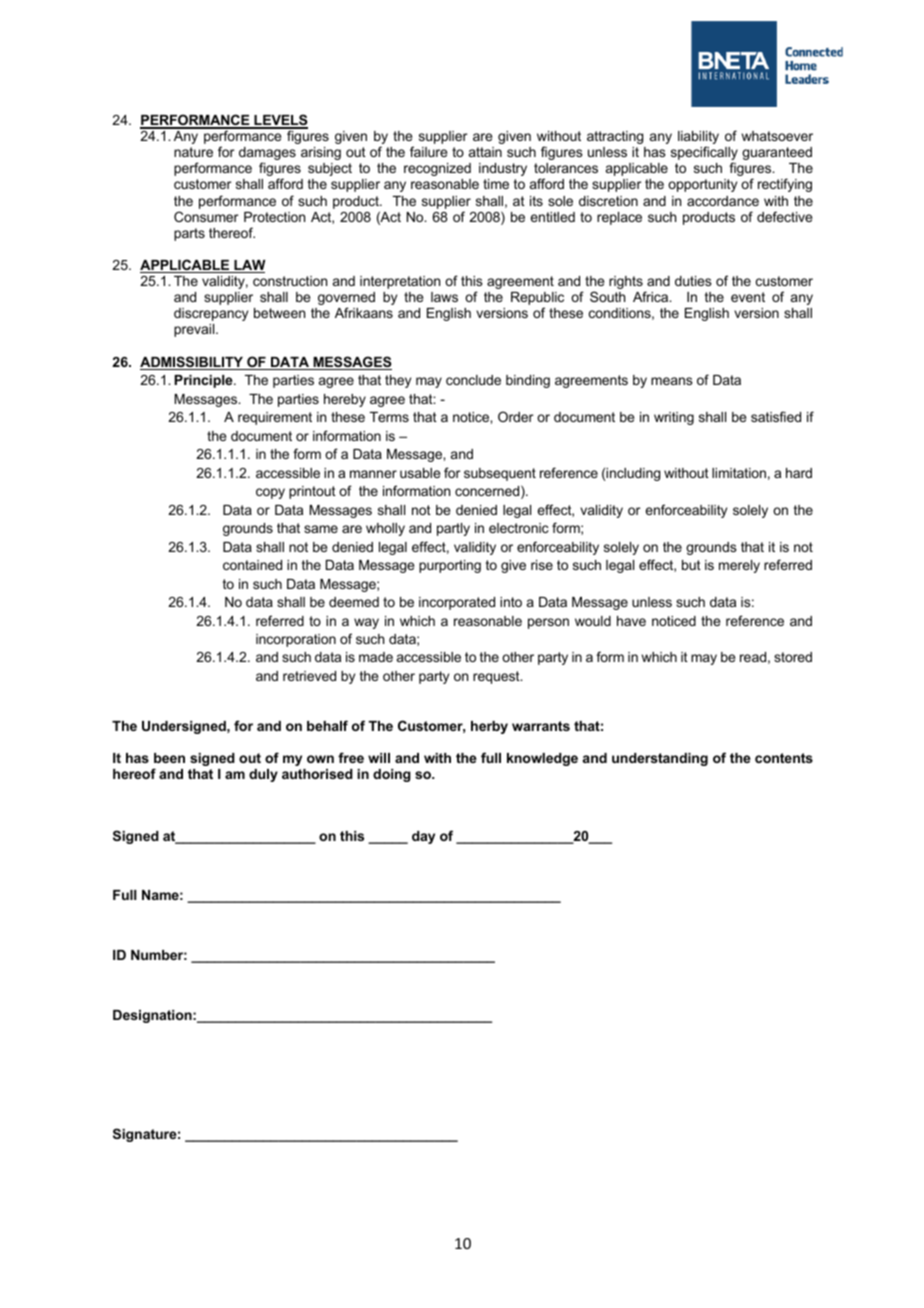  I want to click on laws, so click(444, 297).
